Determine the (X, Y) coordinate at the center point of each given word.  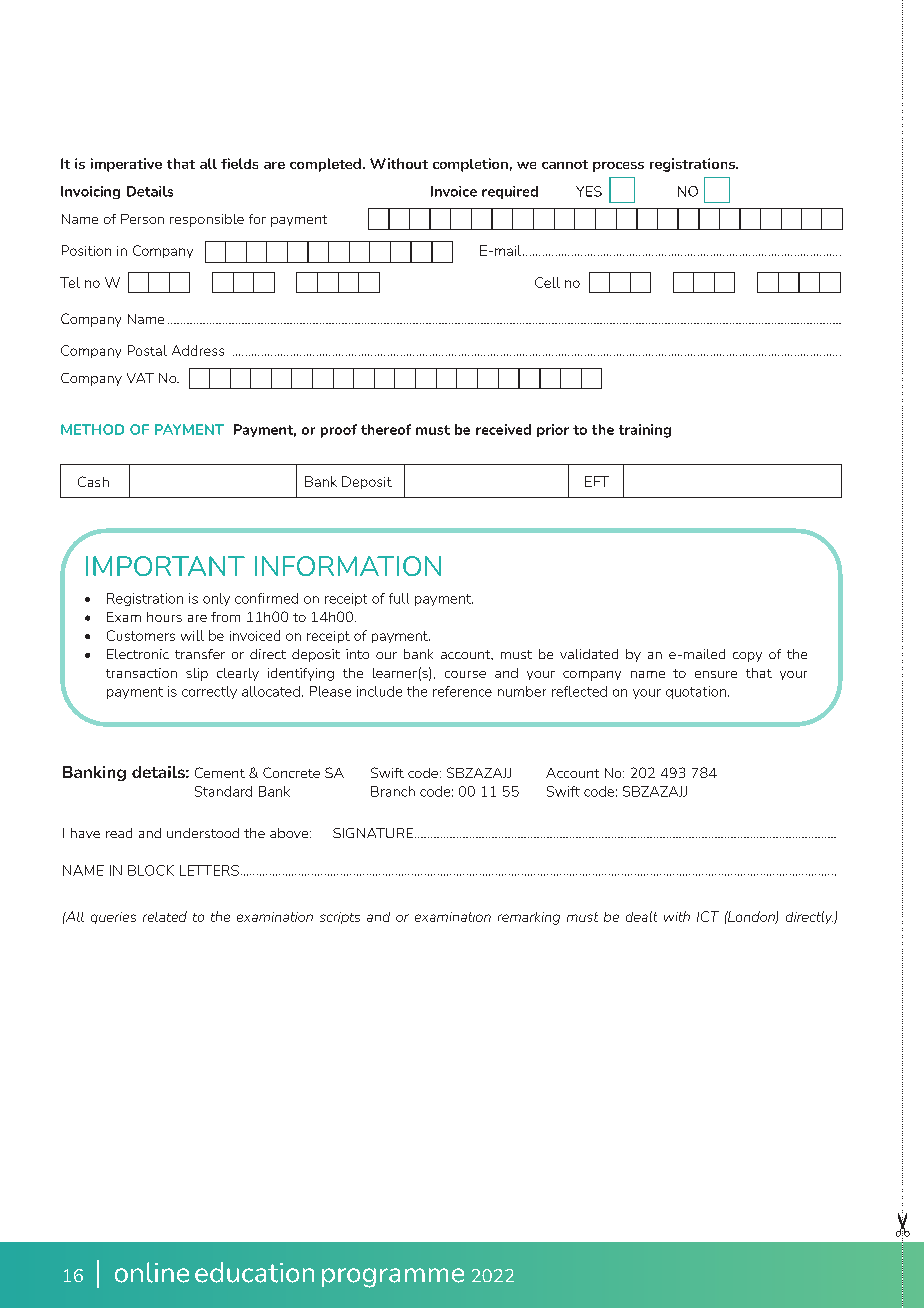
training (645, 431)
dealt (641, 916)
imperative (126, 165)
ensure (716, 674)
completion (470, 165)
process (618, 167)
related (165, 916)
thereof (386, 429)
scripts (340, 918)
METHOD (92, 429)
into (357, 654)
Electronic (138, 654)
